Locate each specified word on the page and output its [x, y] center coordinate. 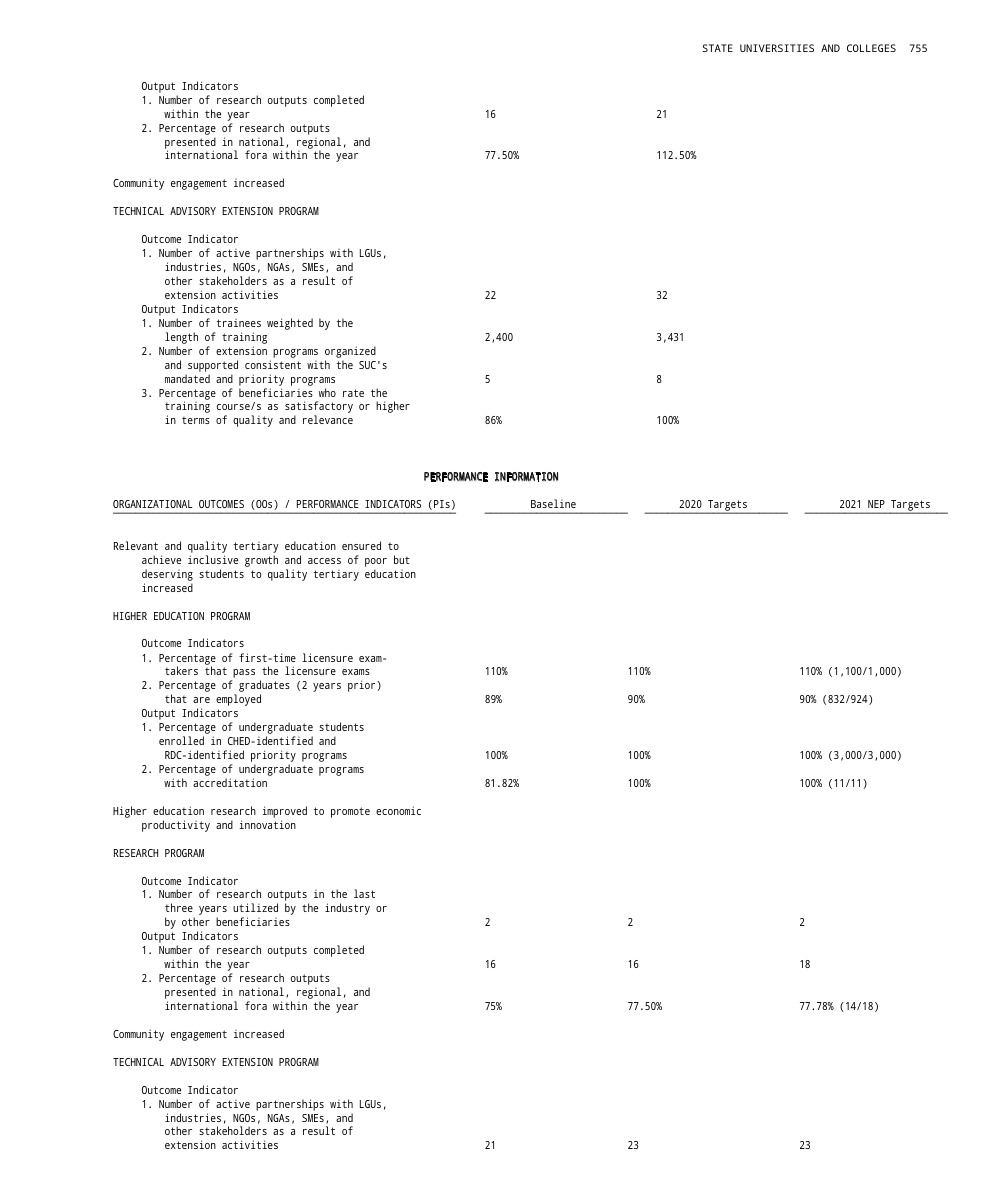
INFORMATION [526, 477]
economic [398, 810]
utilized [255, 907]
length [181, 338]
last [364, 893]
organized [350, 352]
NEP [876, 504]
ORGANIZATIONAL [153, 504]
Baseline [553, 503]
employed [238, 700]
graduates [264, 687]
